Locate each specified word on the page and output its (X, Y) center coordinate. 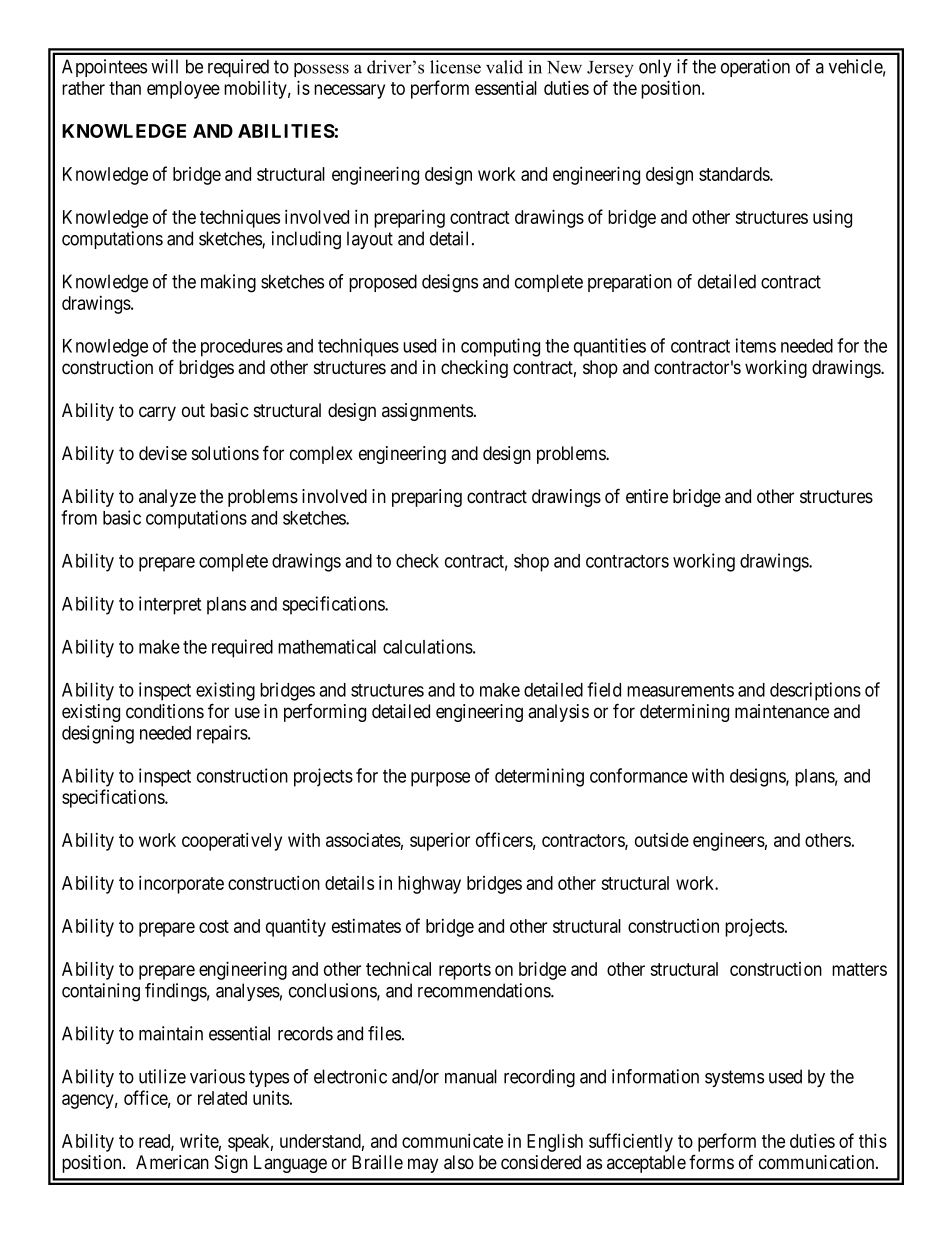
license (455, 67)
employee (183, 90)
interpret (170, 605)
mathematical (327, 646)
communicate (452, 1140)
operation (755, 68)
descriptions (815, 691)
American (172, 1162)
